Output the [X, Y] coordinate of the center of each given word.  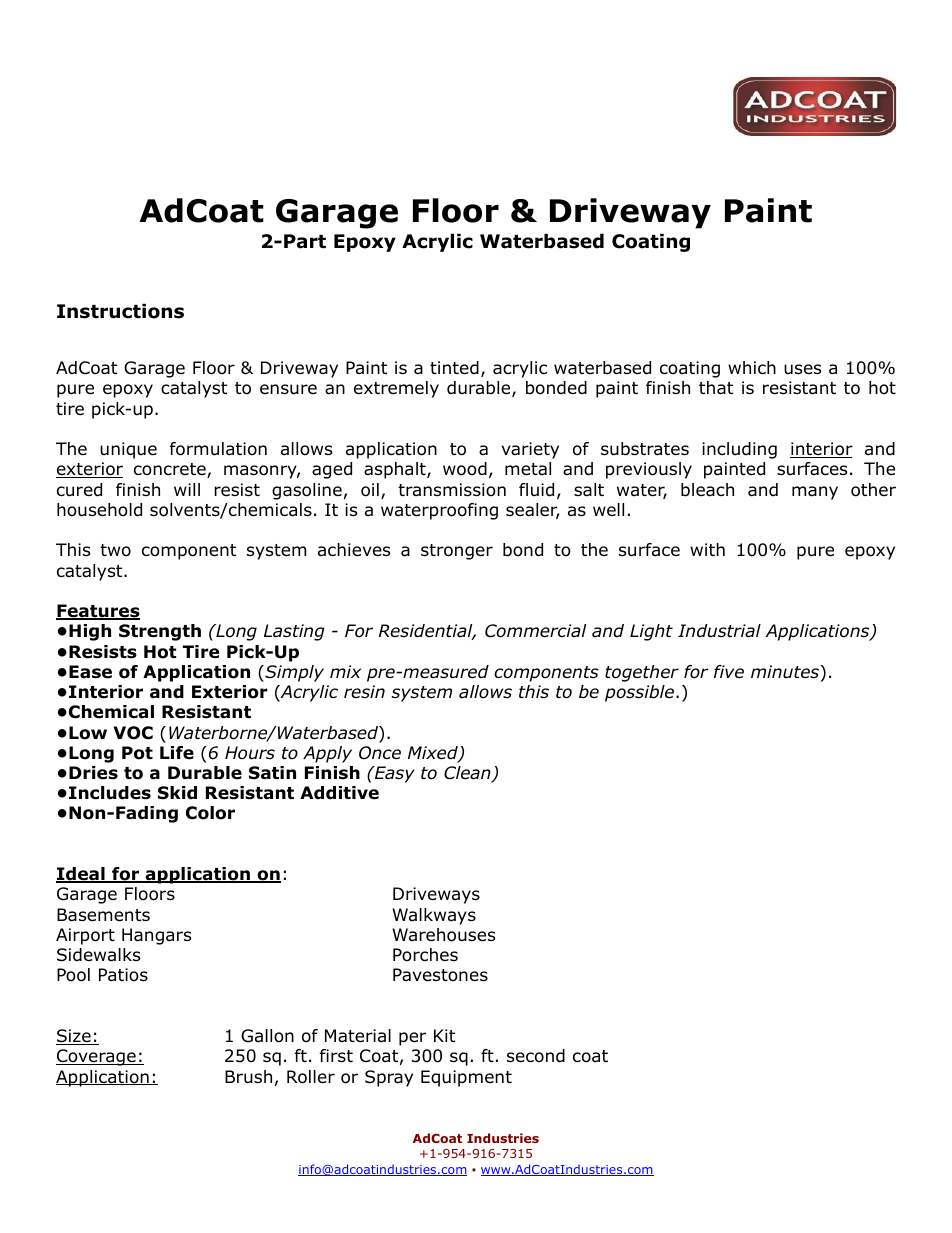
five [729, 672]
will [187, 489]
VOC [133, 733]
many [815, 493]
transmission [452, 490]
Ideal [81, 875]
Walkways [434, 916]
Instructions [120, 311]
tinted [454, 368]
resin [364, 691]
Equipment [466, 1078]
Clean [468, 774]
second [536, 1056]
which [752, 367]
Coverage [97, 1057]
